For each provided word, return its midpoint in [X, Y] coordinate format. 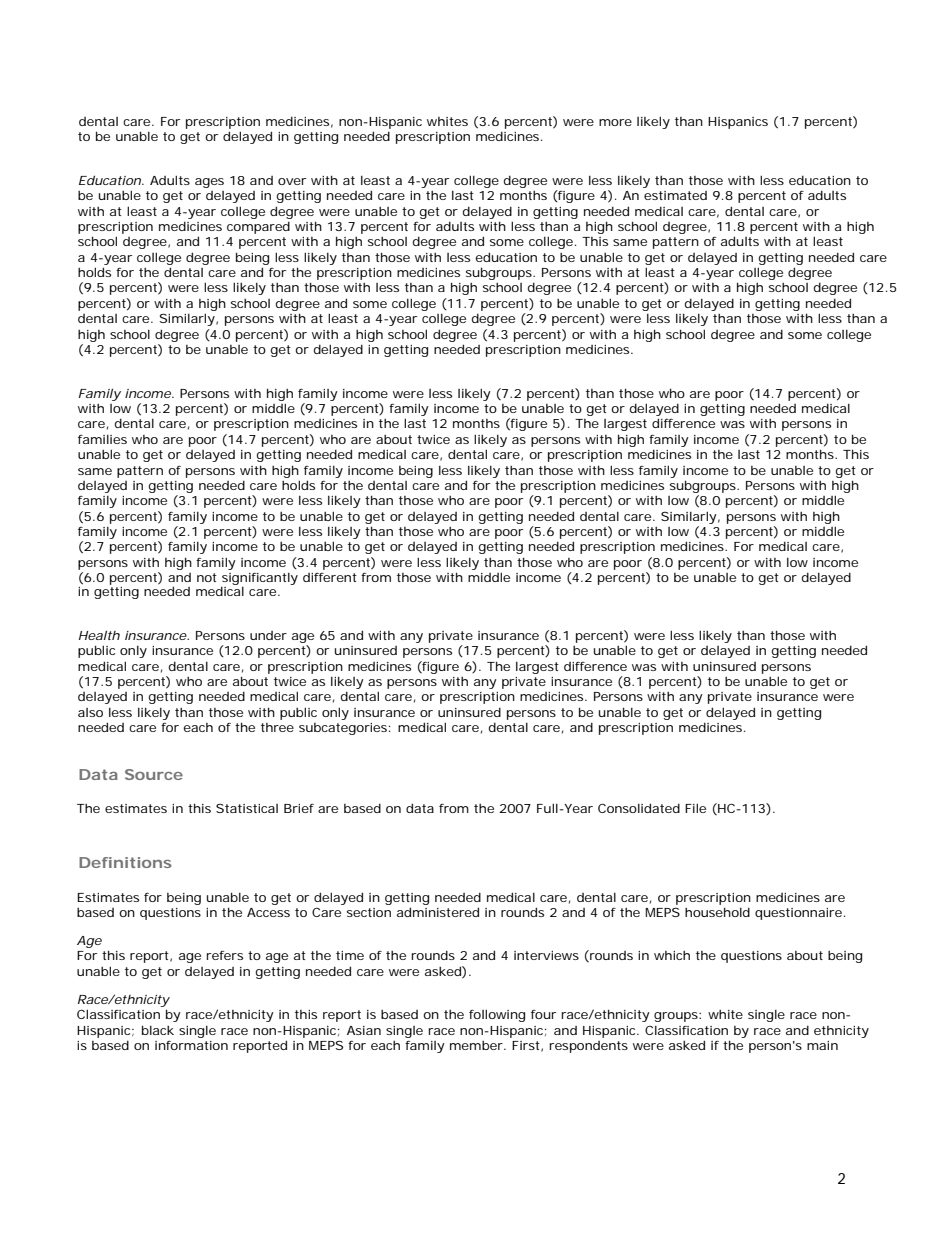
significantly [259, 580]
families [102, 439]
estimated [675, 195]
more [615, 122]
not [207, 577]
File [695, 808]
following [497, 1015]
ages [209, 183]
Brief [299, 808]
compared [258, 227]
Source [154, 774]
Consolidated [639, 808]
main [822, 1045]
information [191, 1045]
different [330, 577]
